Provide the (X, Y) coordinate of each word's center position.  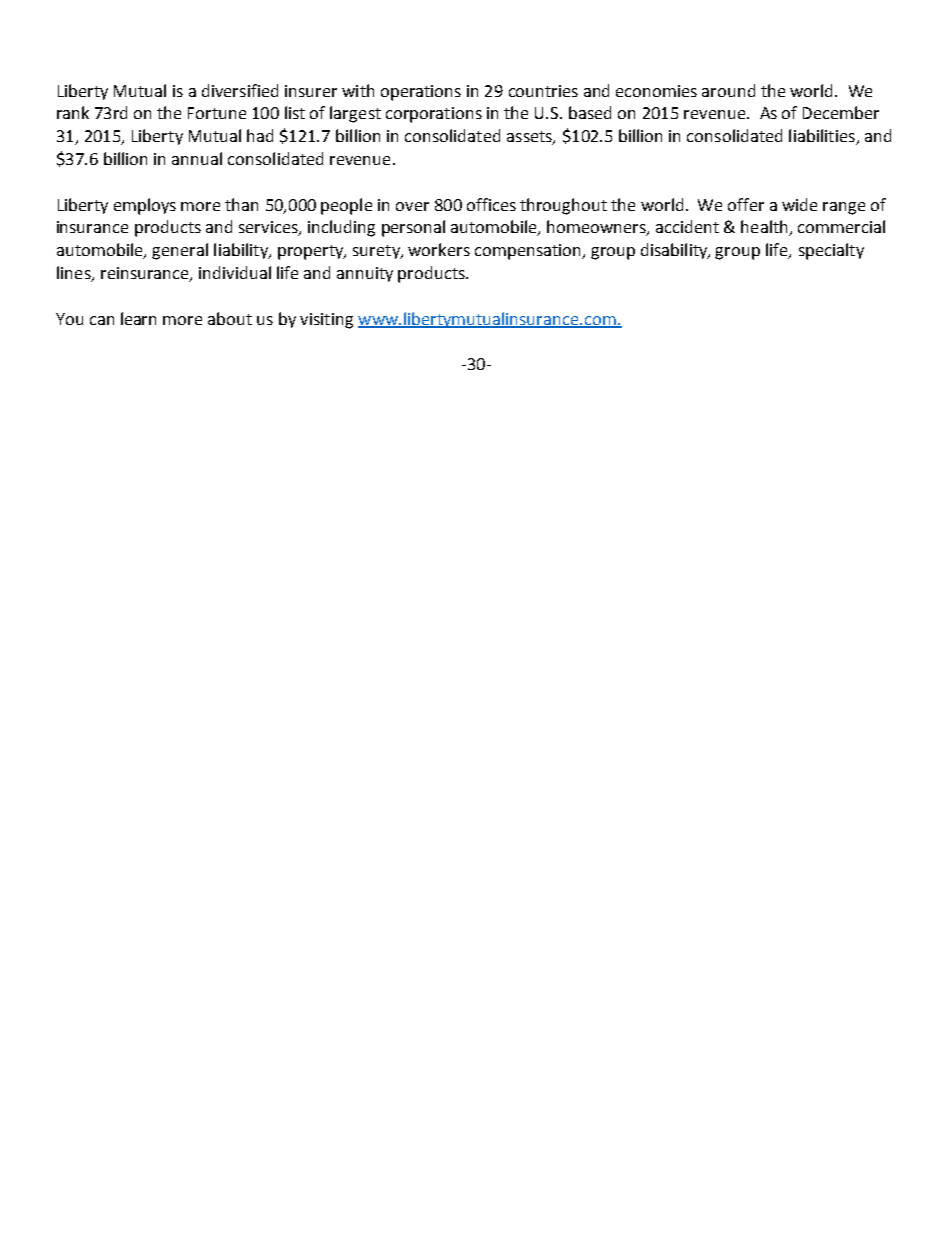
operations (421, 93)
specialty (831, 251)
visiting (326, 321)
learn (138, 318)
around (728, 90)
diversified (240, 90)
